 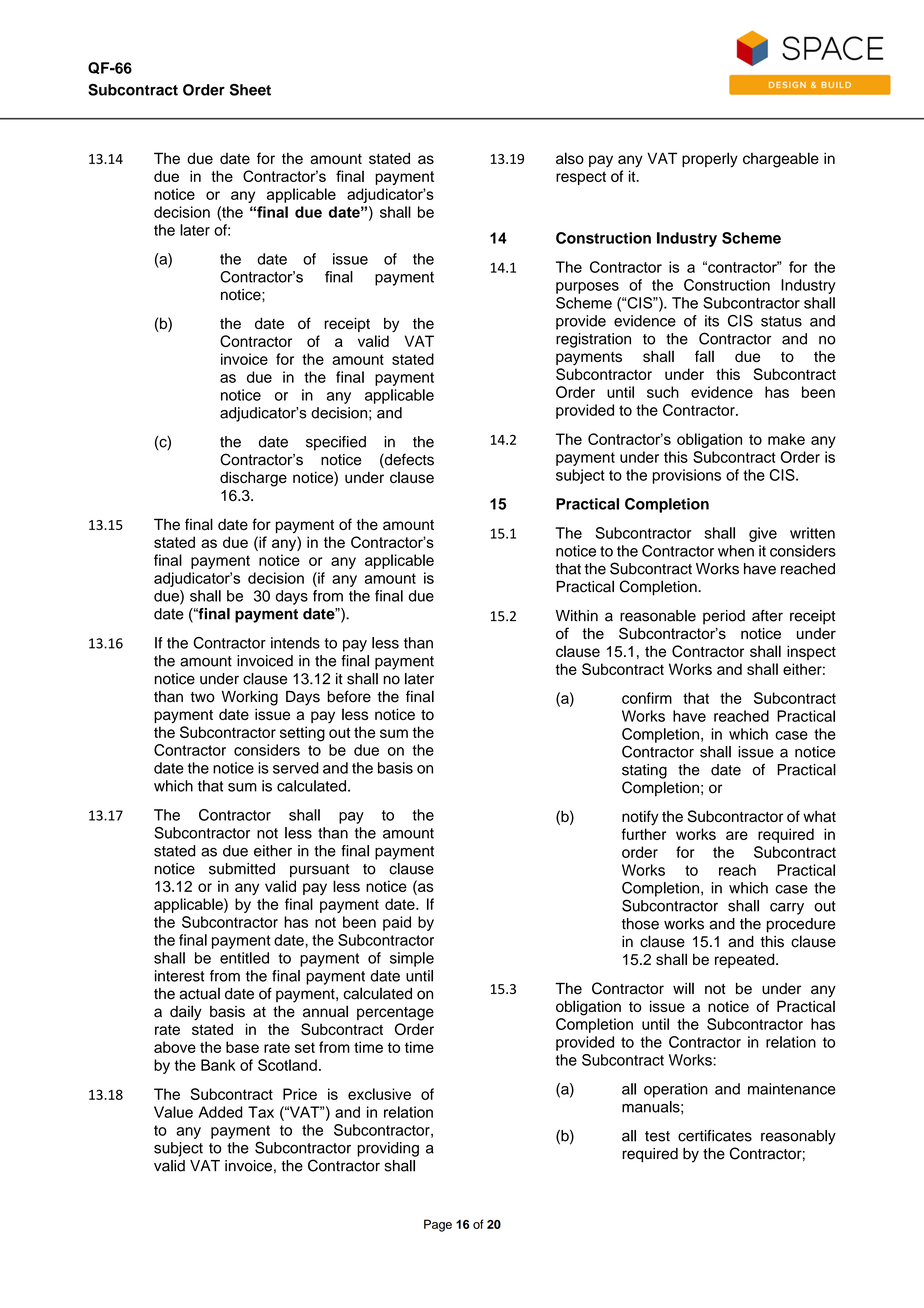 What do you see at coordinates (438, 1225) in the screenshot?
I see `Page` at bounding box center [438, 1225].
